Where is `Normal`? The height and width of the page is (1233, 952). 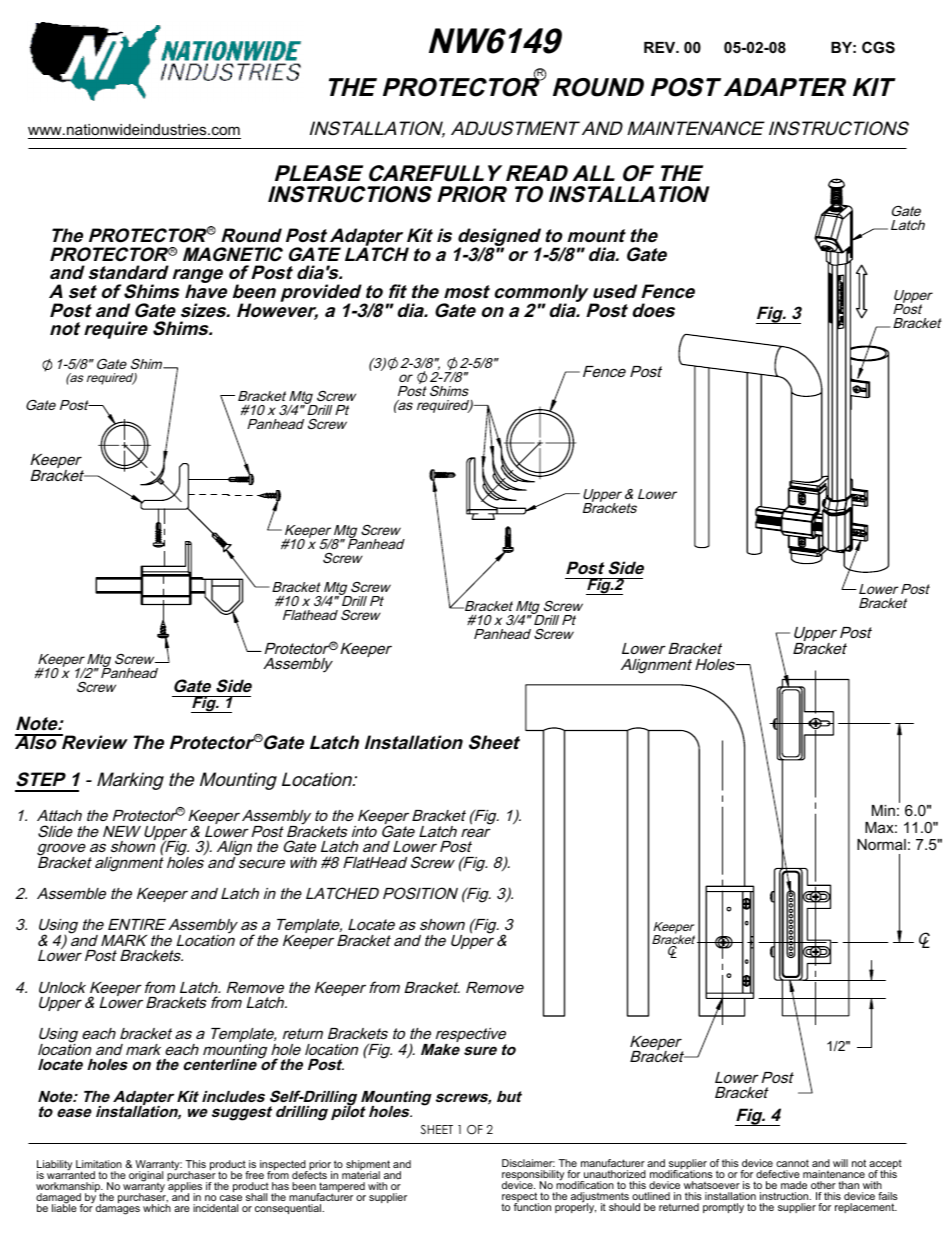 Normal is located at coordinates (881, 844).
